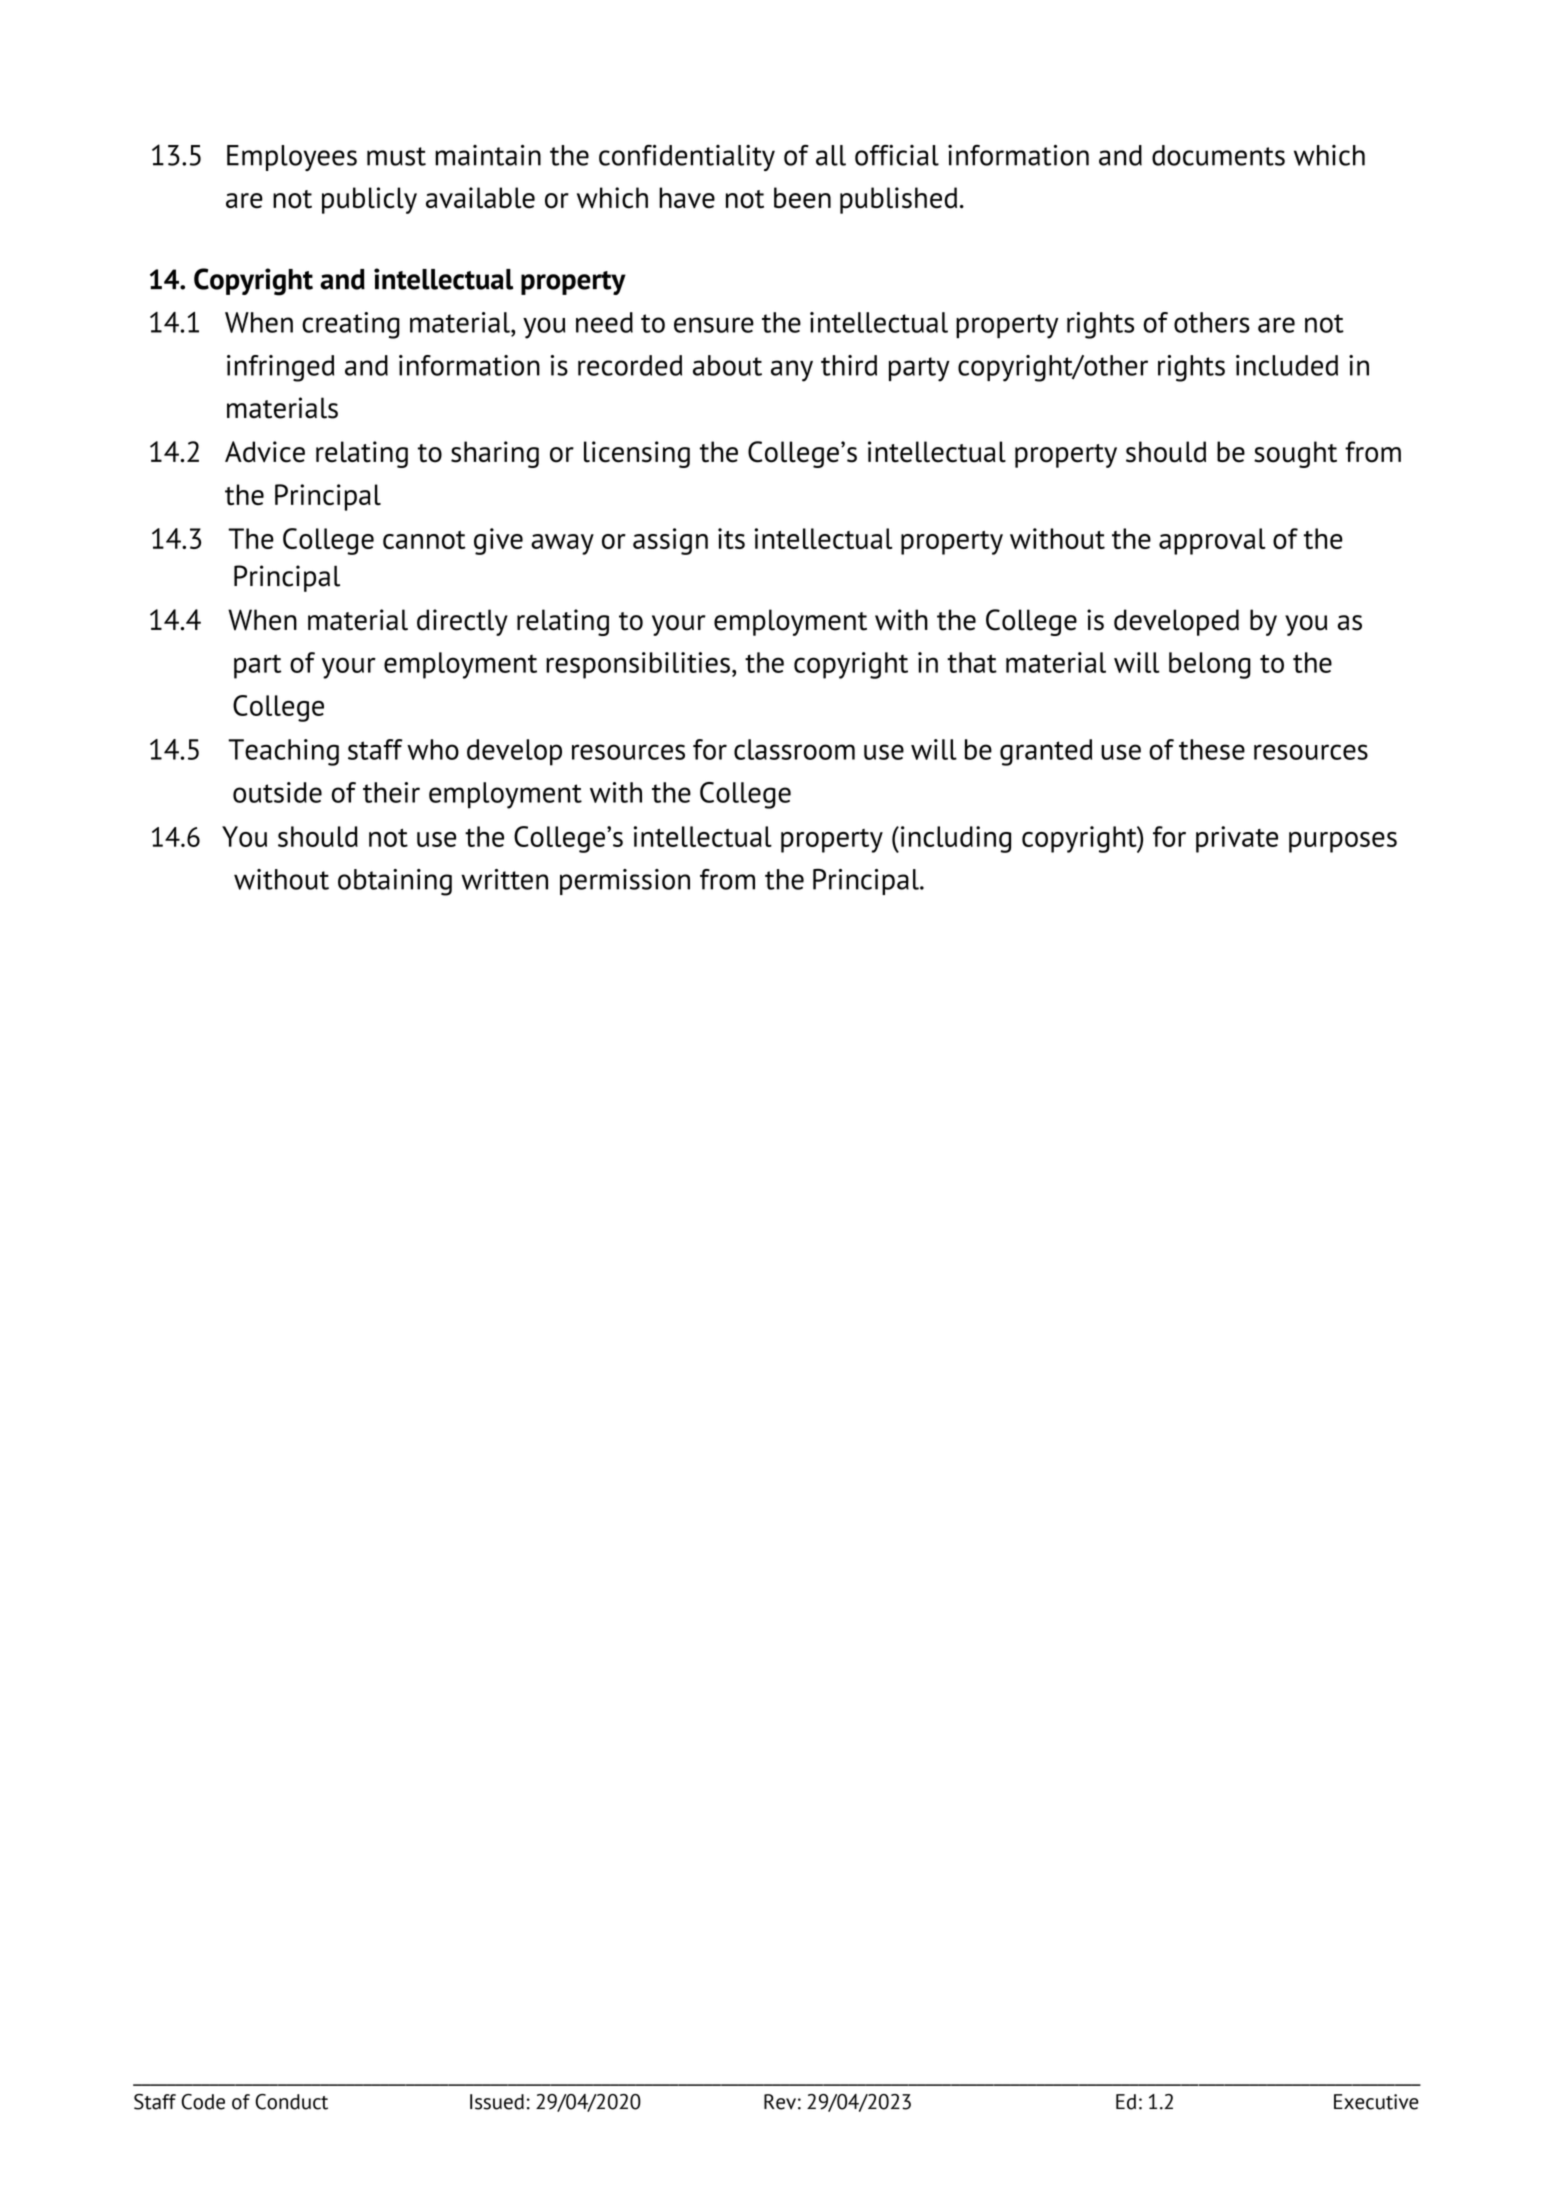 This screenshot has width=1556, height=2200. Describe the element at coordinates (1218, 155) in the screenshot. I see `documents` at that location.
